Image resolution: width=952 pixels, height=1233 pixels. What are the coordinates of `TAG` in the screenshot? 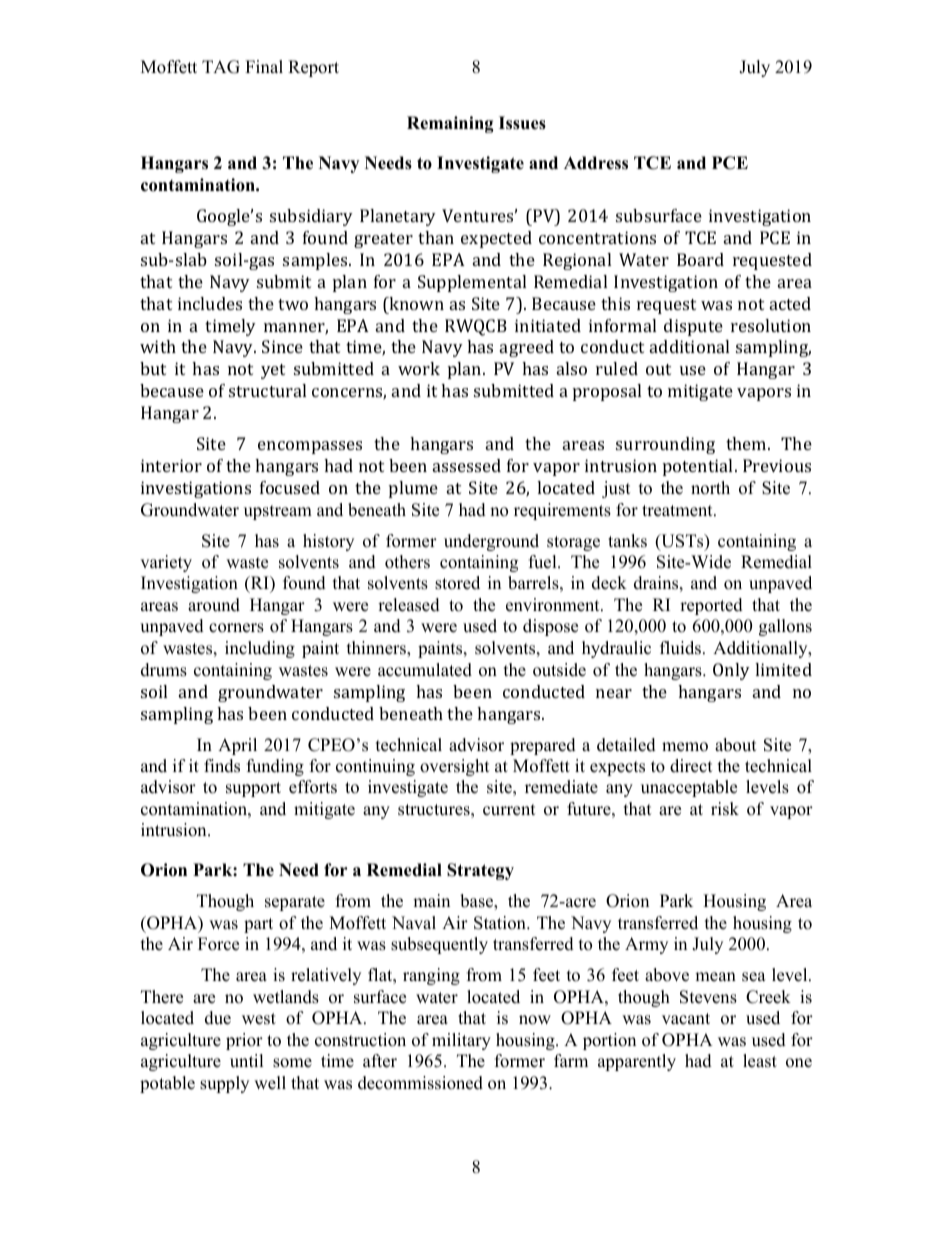 It's located at (221, 67).
